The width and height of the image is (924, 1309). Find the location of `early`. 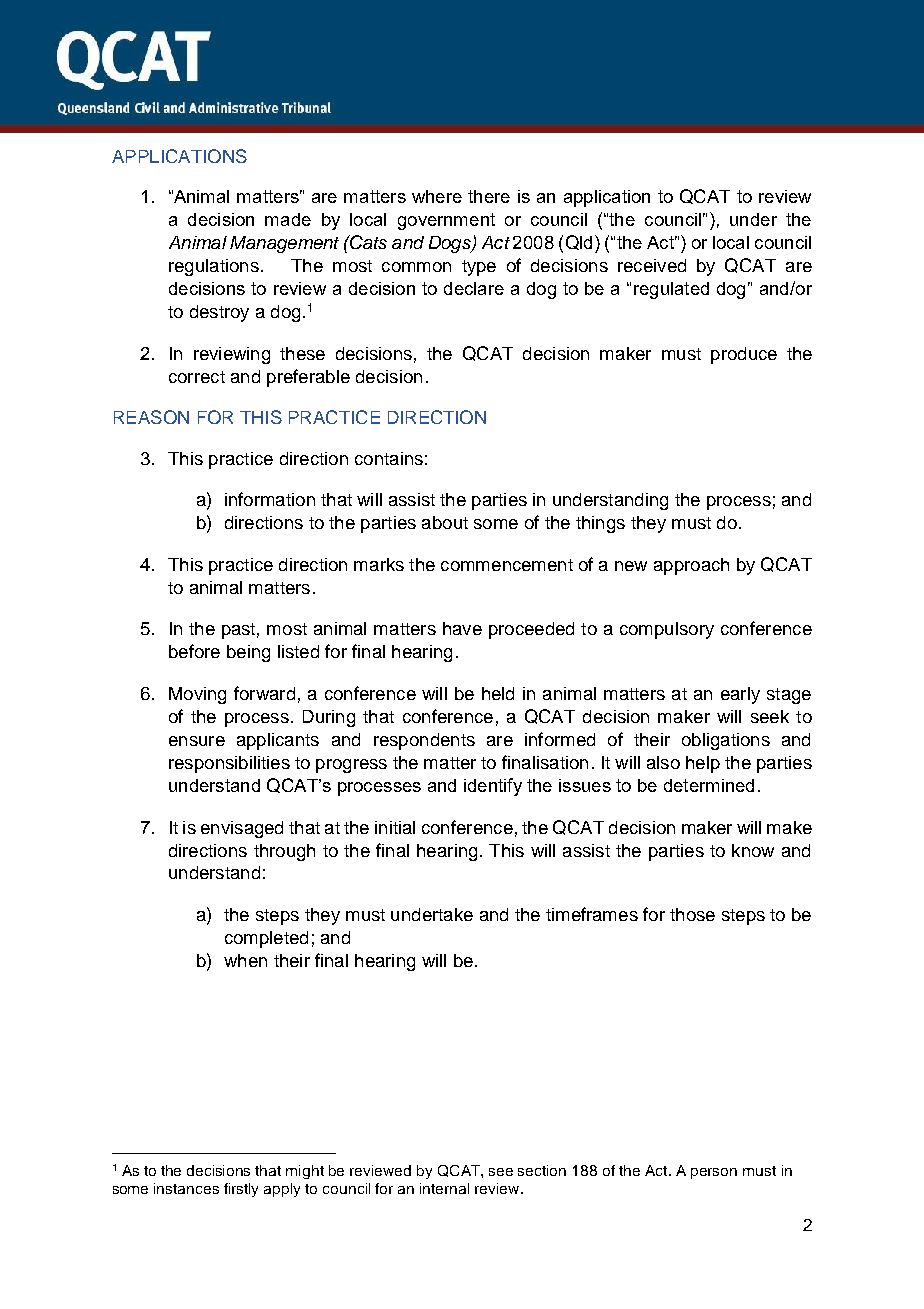

early is located at coordinates (740, 695).
